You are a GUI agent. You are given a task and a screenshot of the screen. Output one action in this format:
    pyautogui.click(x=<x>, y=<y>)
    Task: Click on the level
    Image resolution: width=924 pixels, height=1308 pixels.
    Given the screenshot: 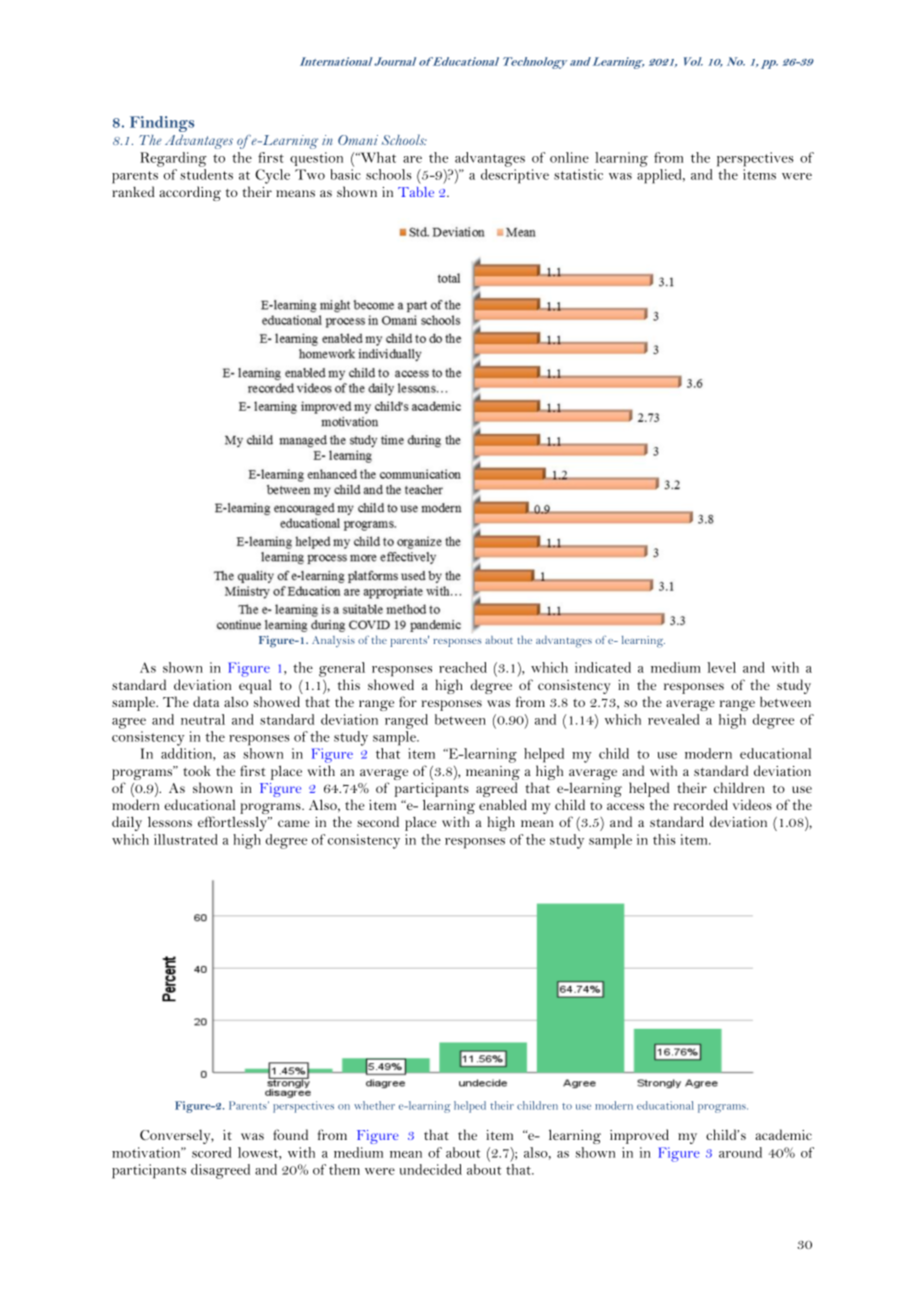 What is the action you would take?
    pyautogui.click(x=721, y=667)
